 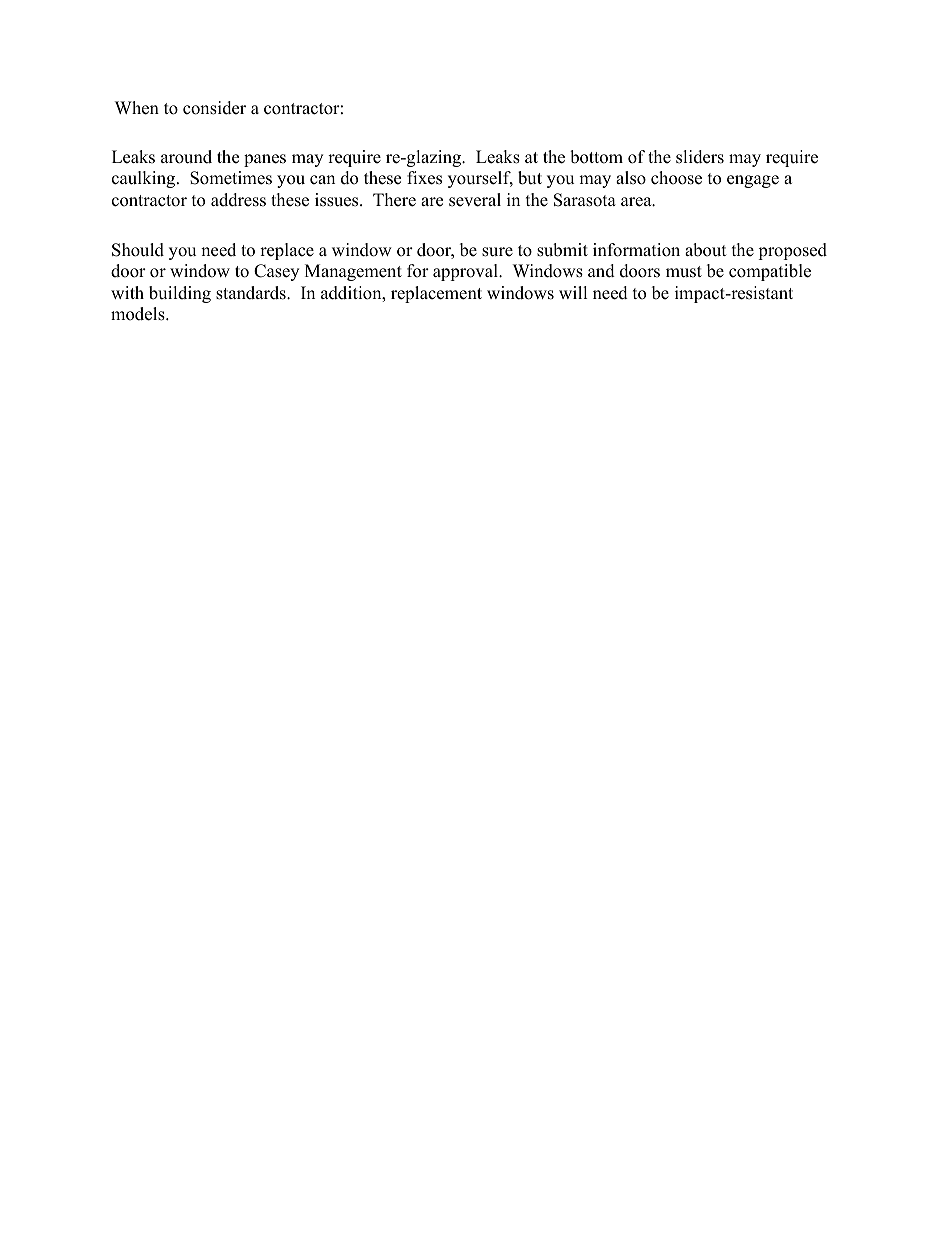 What do you see at coordinates (214, 108) in the screenshot?
I see `consider` at bounding box center [214, 108].
